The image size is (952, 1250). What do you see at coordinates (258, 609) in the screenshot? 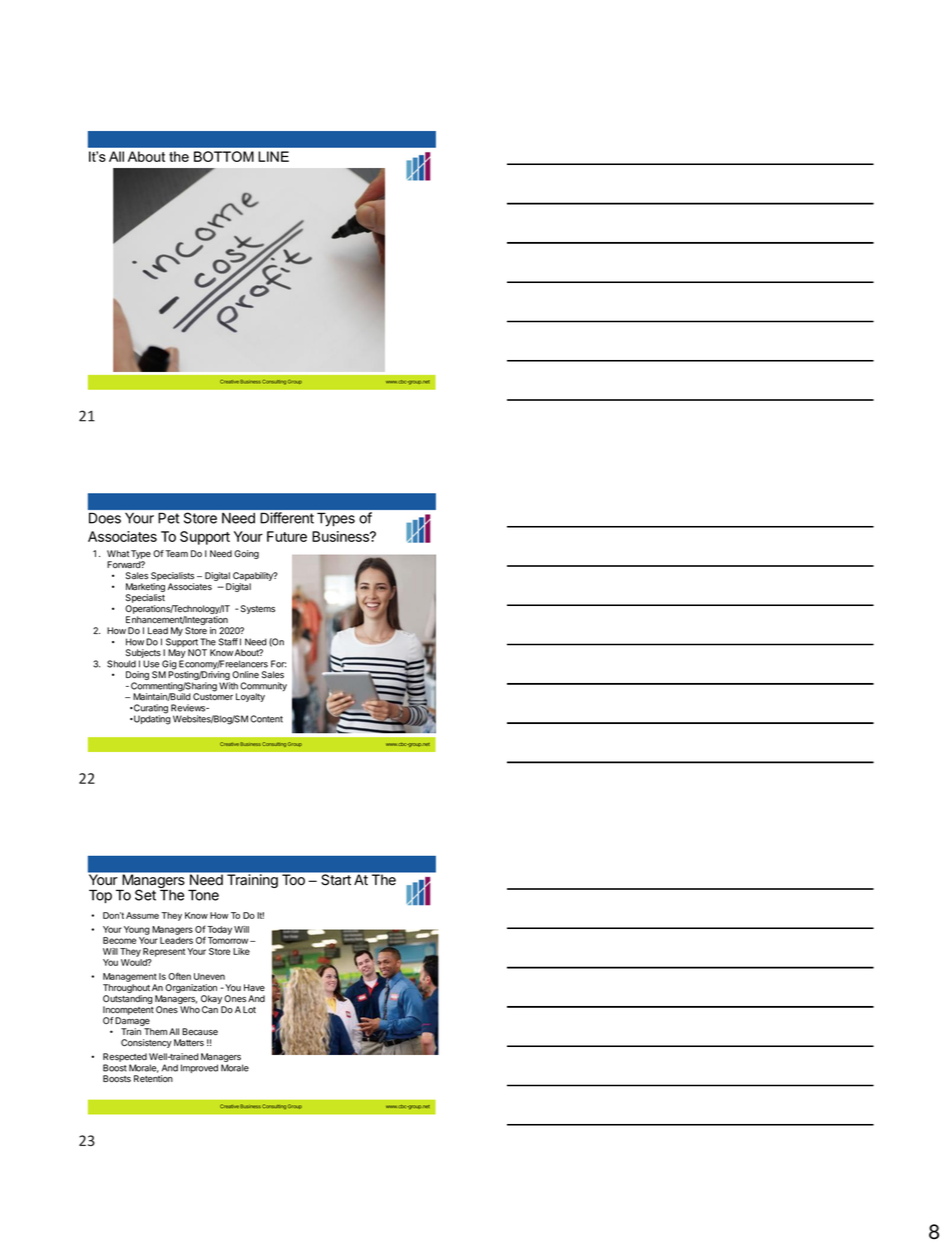
I see `Systems` at bounding box center [258, 609].
